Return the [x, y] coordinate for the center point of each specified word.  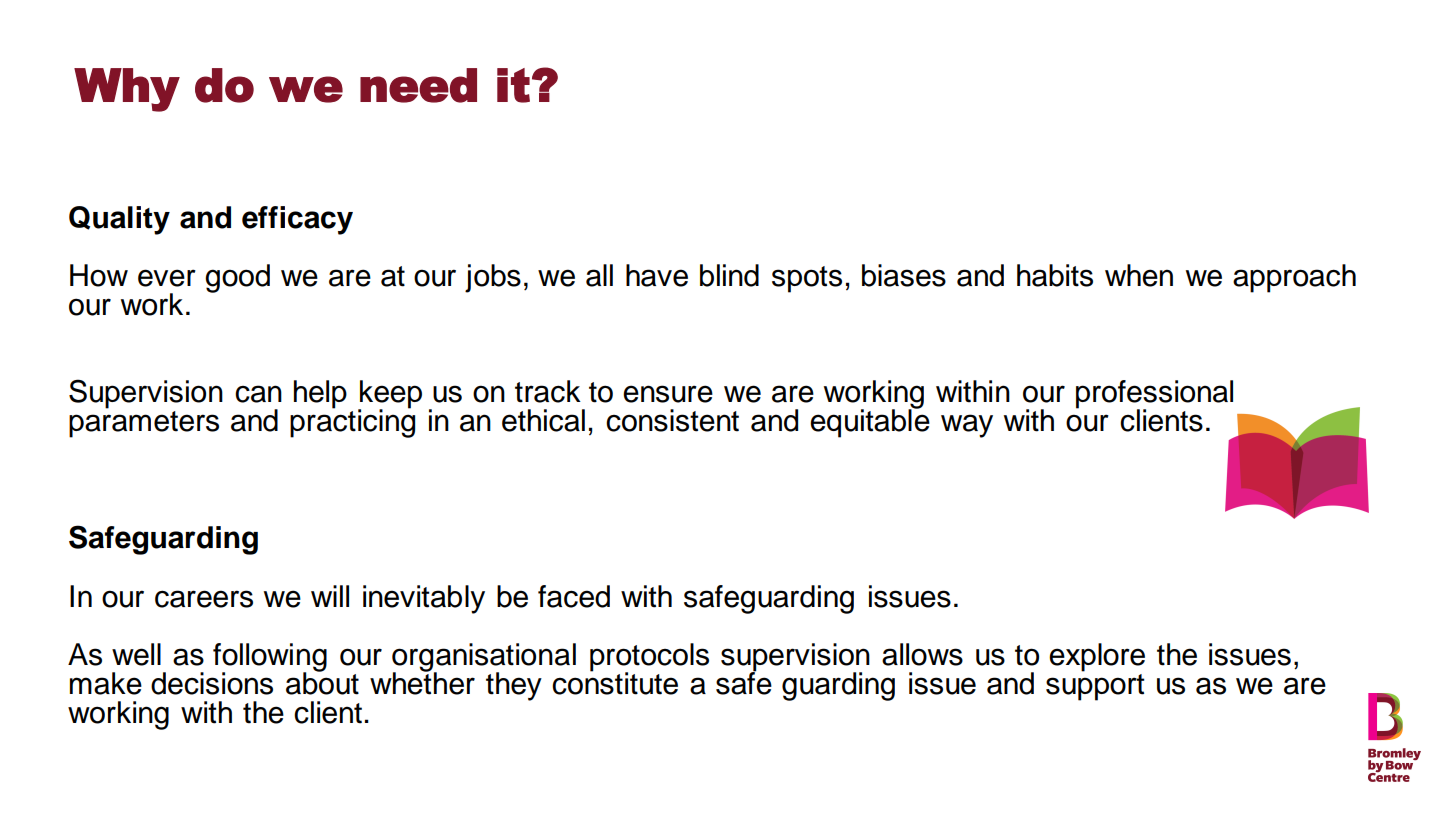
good [237, 278]
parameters [144, 424]
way [967, 426]
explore [1097, 657]
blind [729, 275]
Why [127, 90]
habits [1055, 275]
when [1139, 275]
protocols [649, 658]
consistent [672, 420]
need [418, 85]
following [270, 658]
